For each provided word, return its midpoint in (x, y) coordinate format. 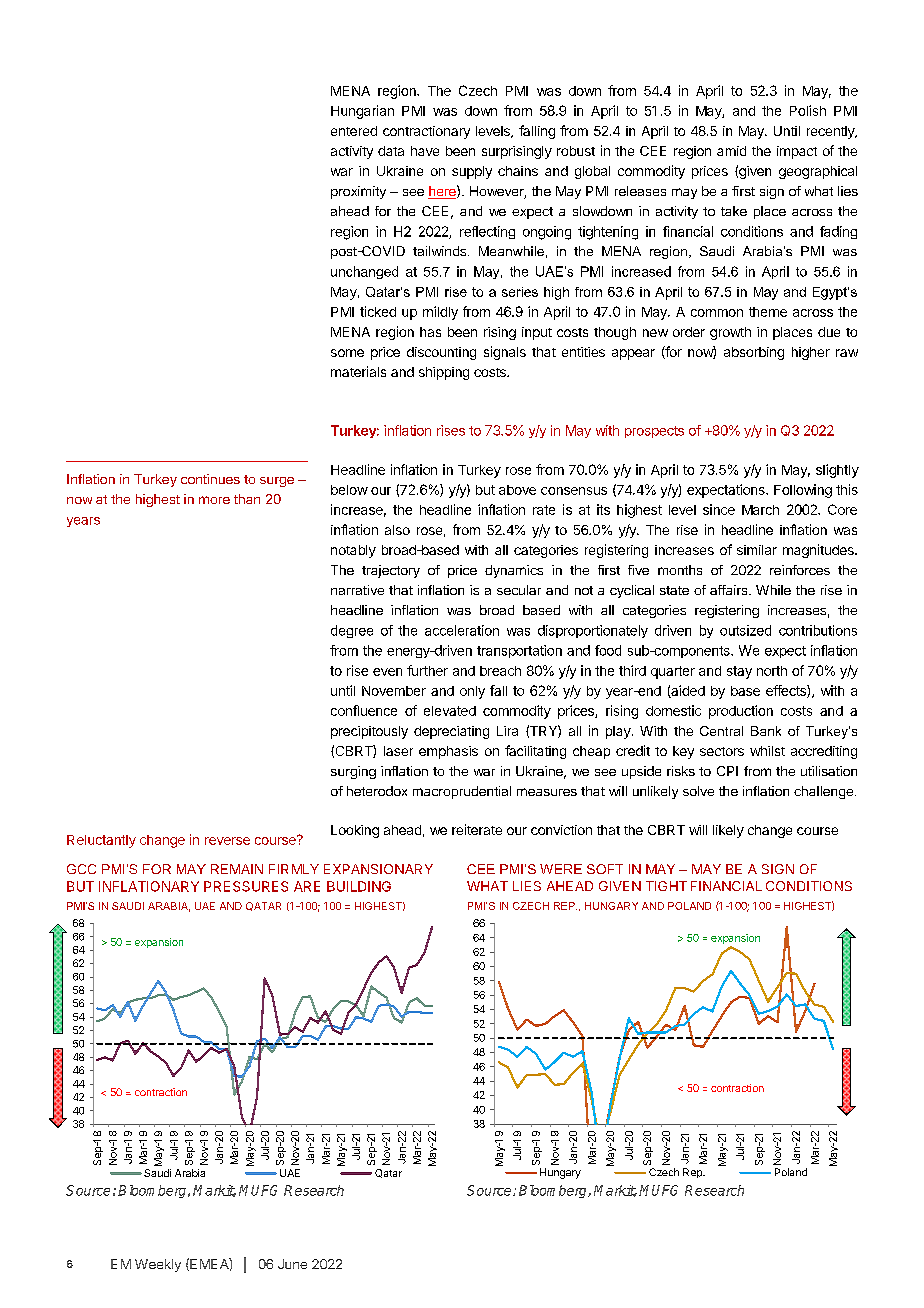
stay (739, 672)
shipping (444, 373)
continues (210, 479)
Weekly (158, 1265)
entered (354, 131)
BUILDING (359, 886)
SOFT (605, 869)
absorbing (754, 353)
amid (731, 151)
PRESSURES (246, 886)
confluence (364, 710)
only (472, 692)
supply (472, 172)
